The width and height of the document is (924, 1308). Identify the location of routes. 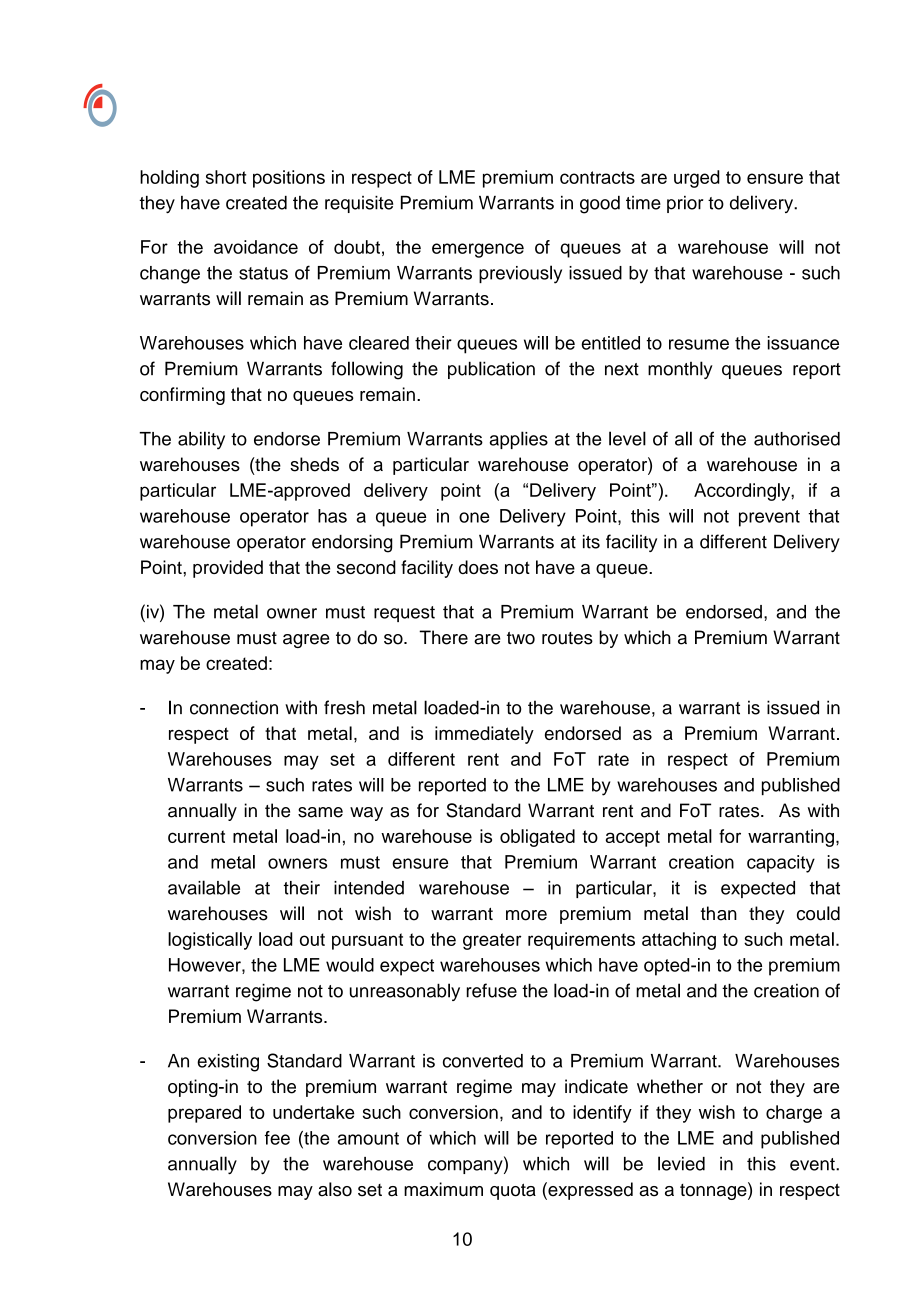
(567, 638).
